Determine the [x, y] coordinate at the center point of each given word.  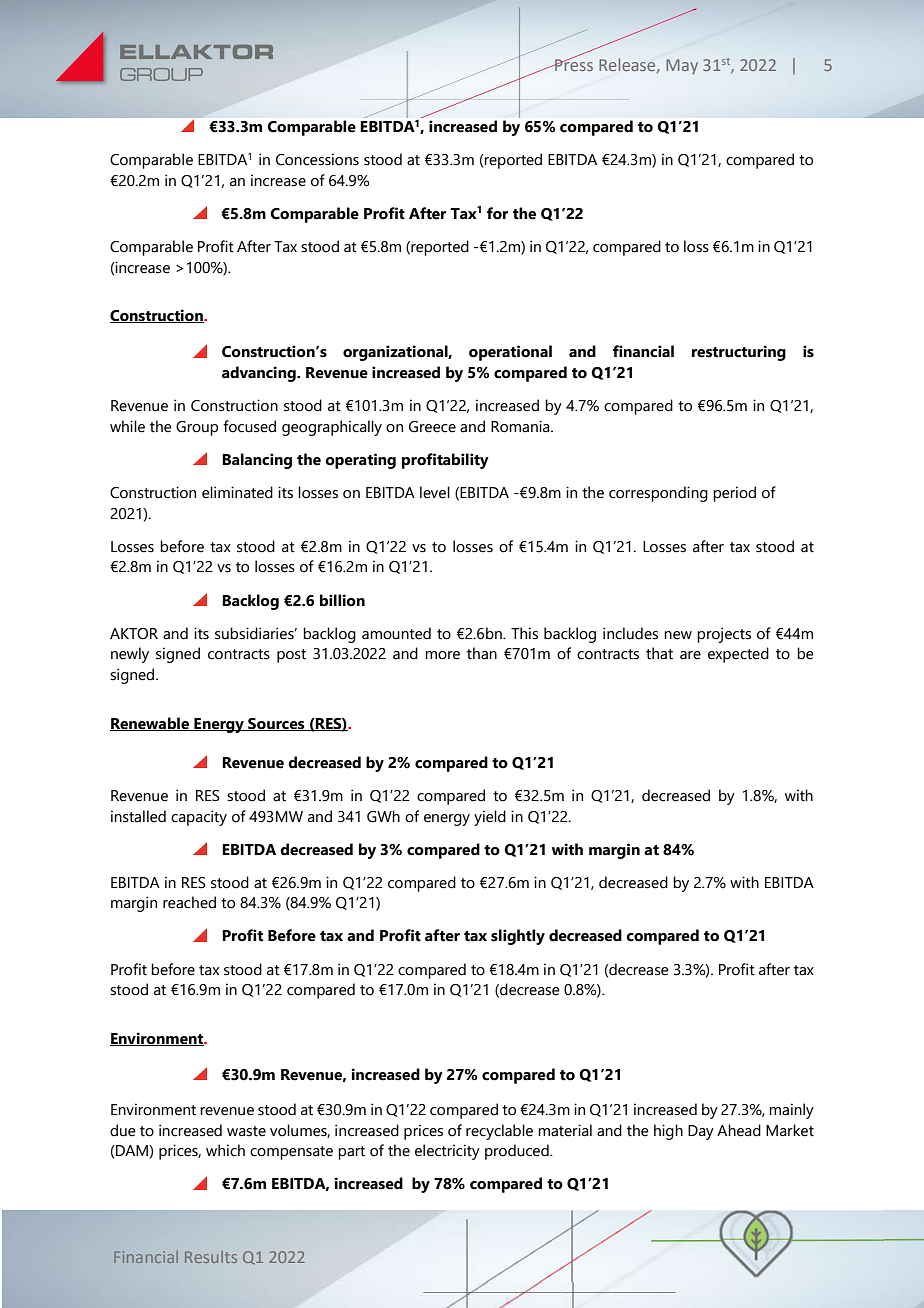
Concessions [317, 159]
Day [701, 1132]
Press [573, 63]
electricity [447, 1152]
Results [211, 1257]
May [682, 67]
